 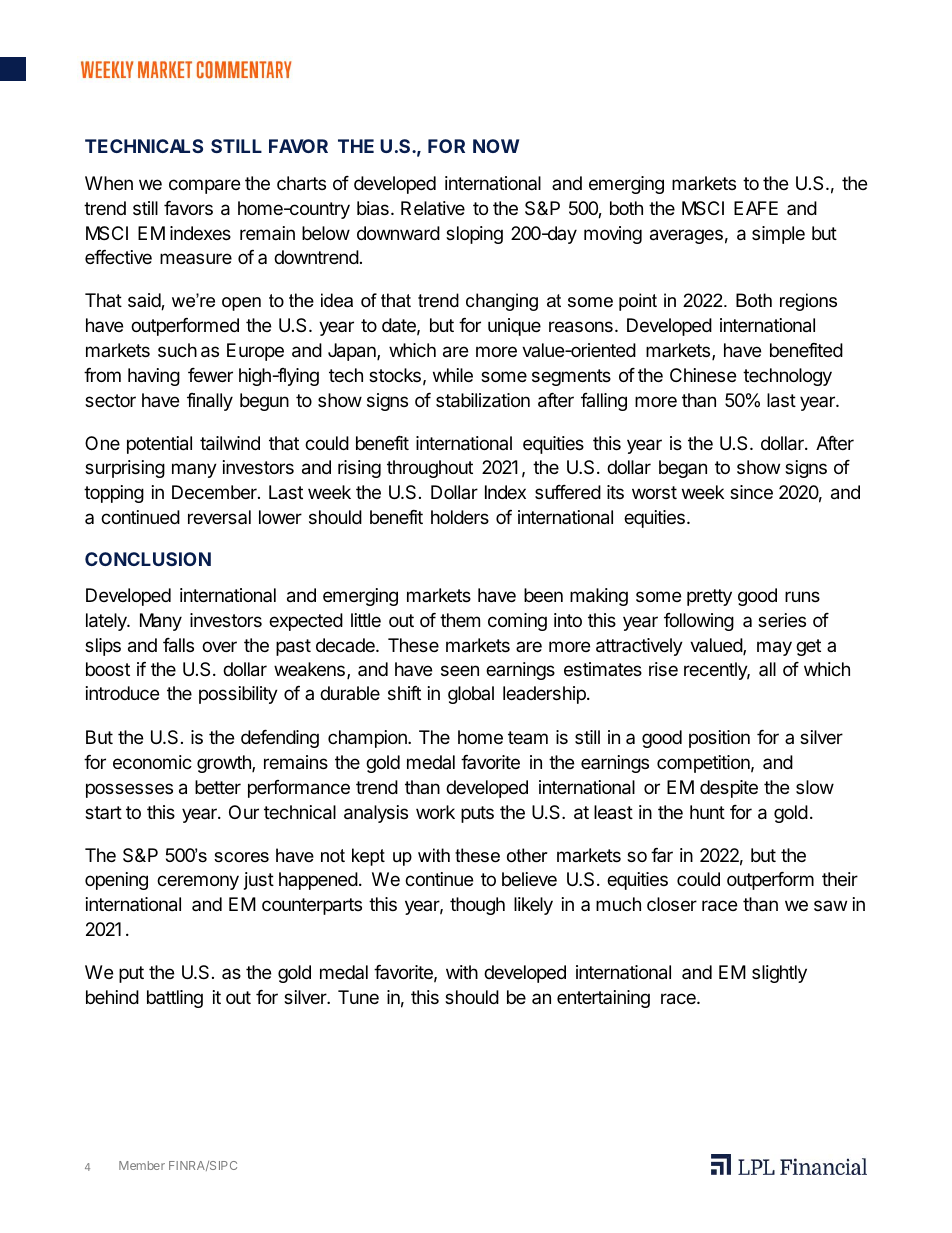 I want to click on team, so click(x=528, y=737).
